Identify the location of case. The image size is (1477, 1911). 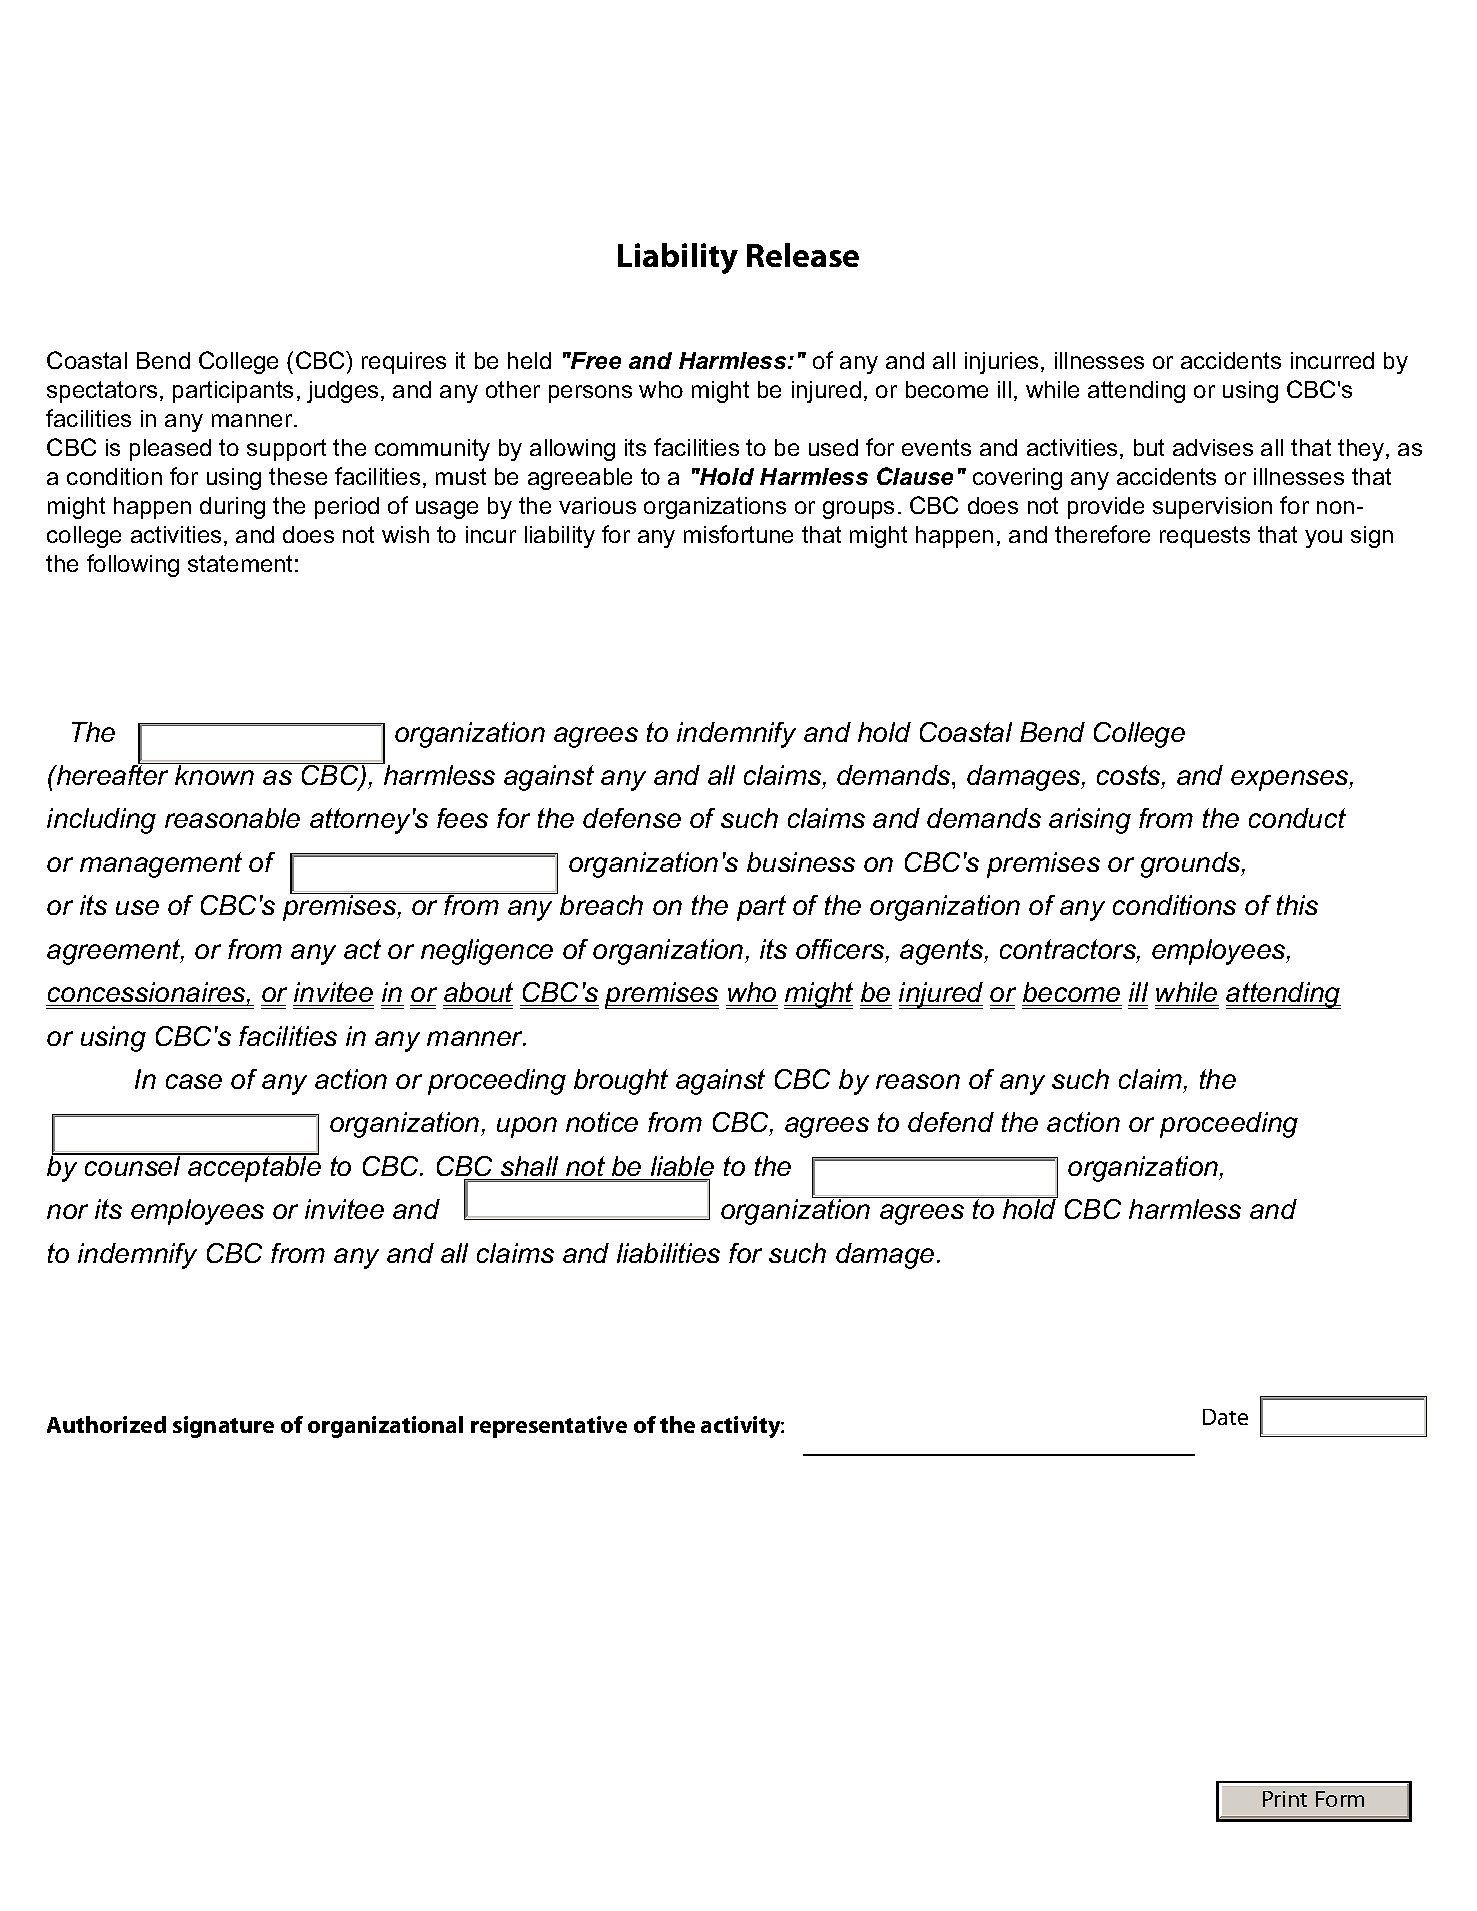
(194, 1081).
